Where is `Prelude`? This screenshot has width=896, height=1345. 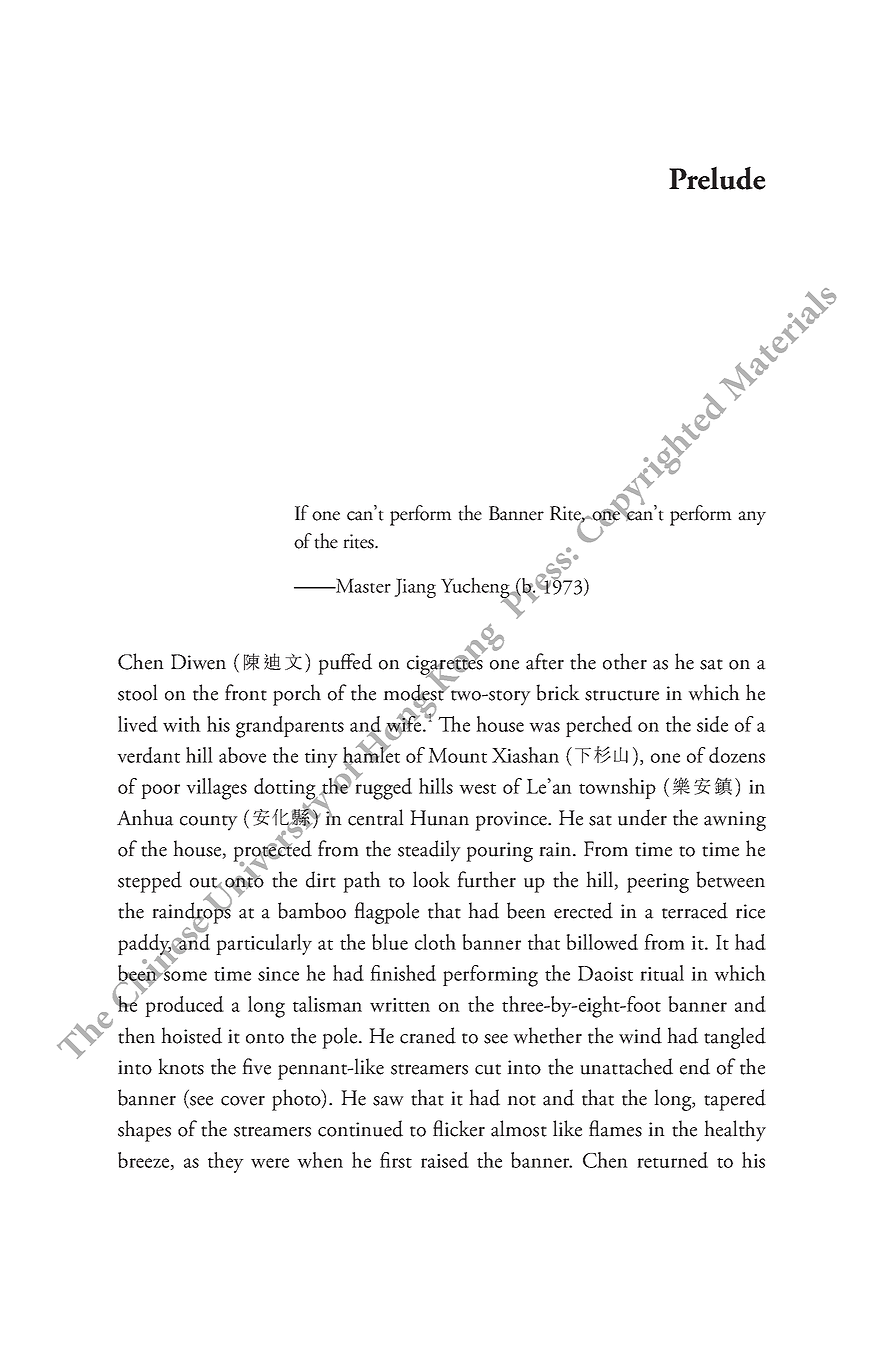
Prelude is located at coordinates (717, 178).
